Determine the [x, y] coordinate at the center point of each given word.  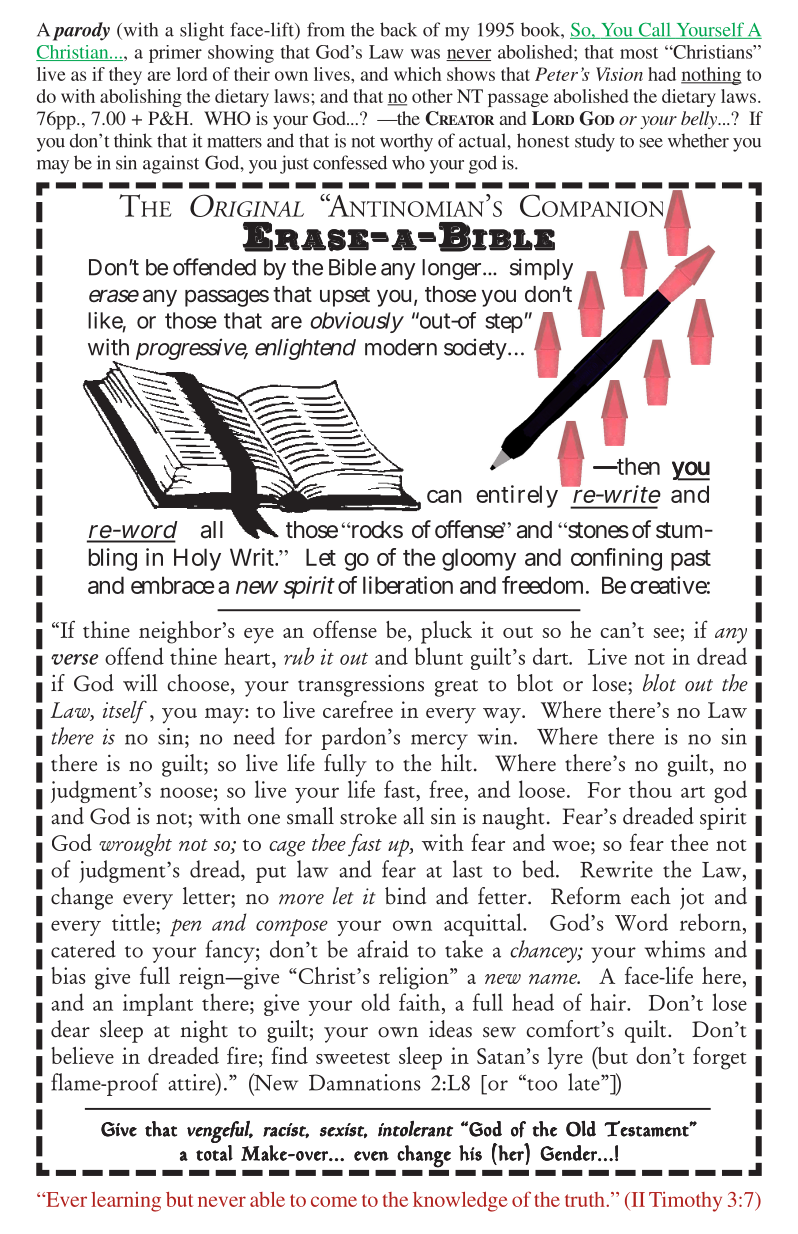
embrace [173, 585]
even [371, 1156]
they [125, 76]
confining [616, 559]
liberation [408, 585]
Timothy [685, 1202]
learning [126, 1202]
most [639, 53]
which [417, 74]
